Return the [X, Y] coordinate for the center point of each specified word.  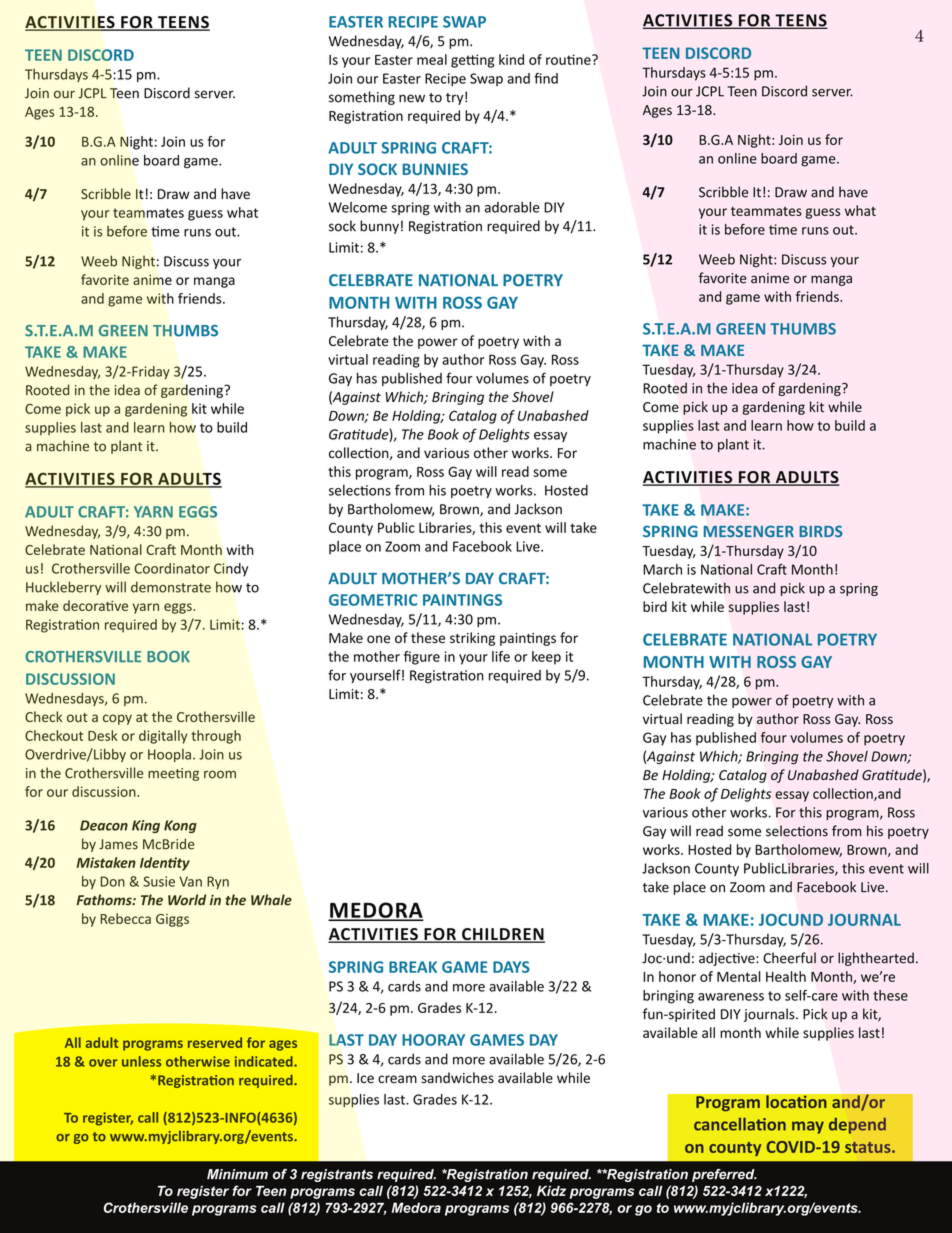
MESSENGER [749, 531]
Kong [180, 826]
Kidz [551, 1190]
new [412, 98]
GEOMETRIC [373, 600]
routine [569, 59]
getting [472, 61]
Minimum [237, 1174]
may [808, 1127]
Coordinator [172, 568]
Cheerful [789, 958]
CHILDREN [502, 935]
